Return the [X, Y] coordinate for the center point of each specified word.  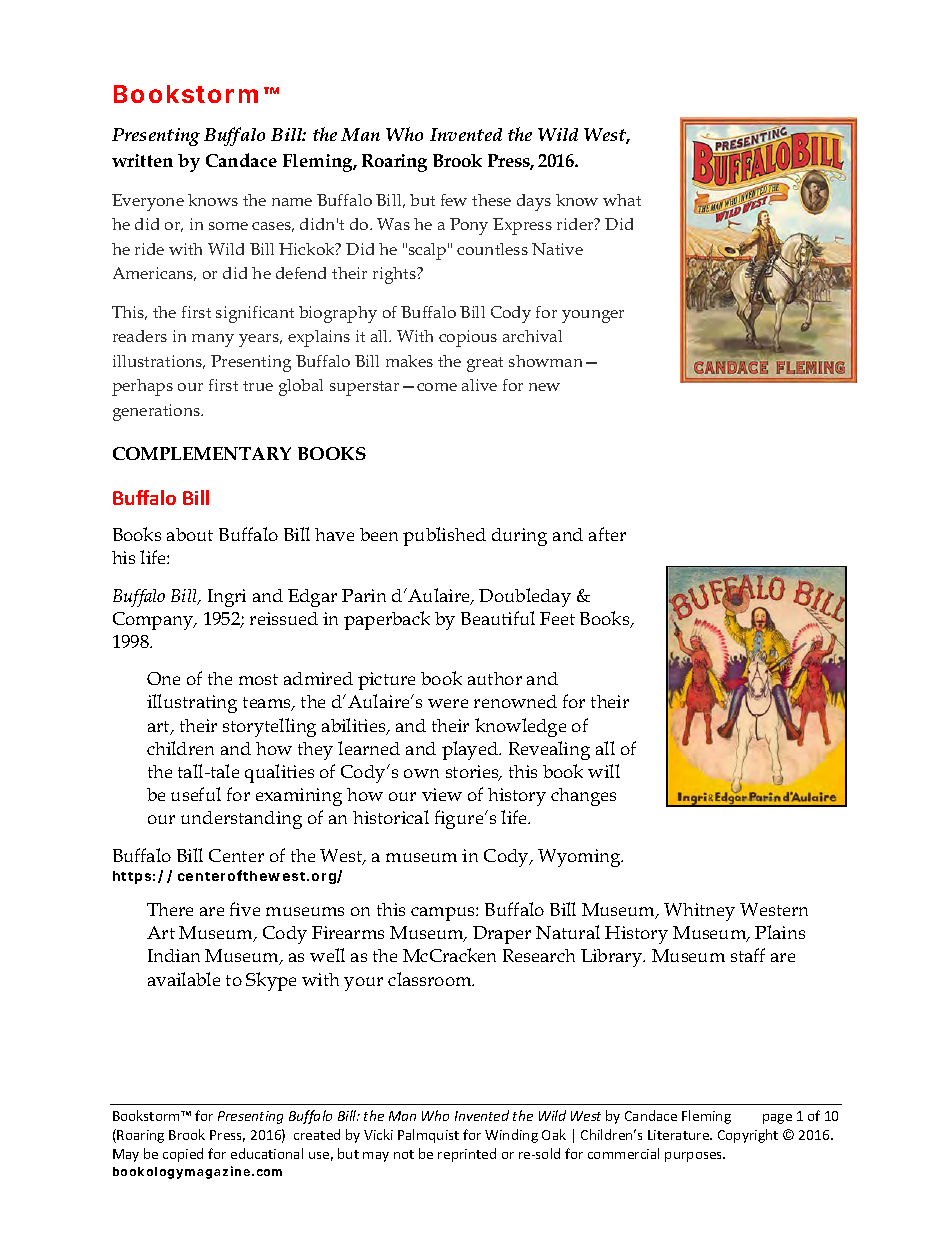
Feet [557, 618]
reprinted [467, 1155]
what [622, 200]
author [495, 678]
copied [183, 1155]
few [454, 200]
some [228, 226]
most [258, 679]
